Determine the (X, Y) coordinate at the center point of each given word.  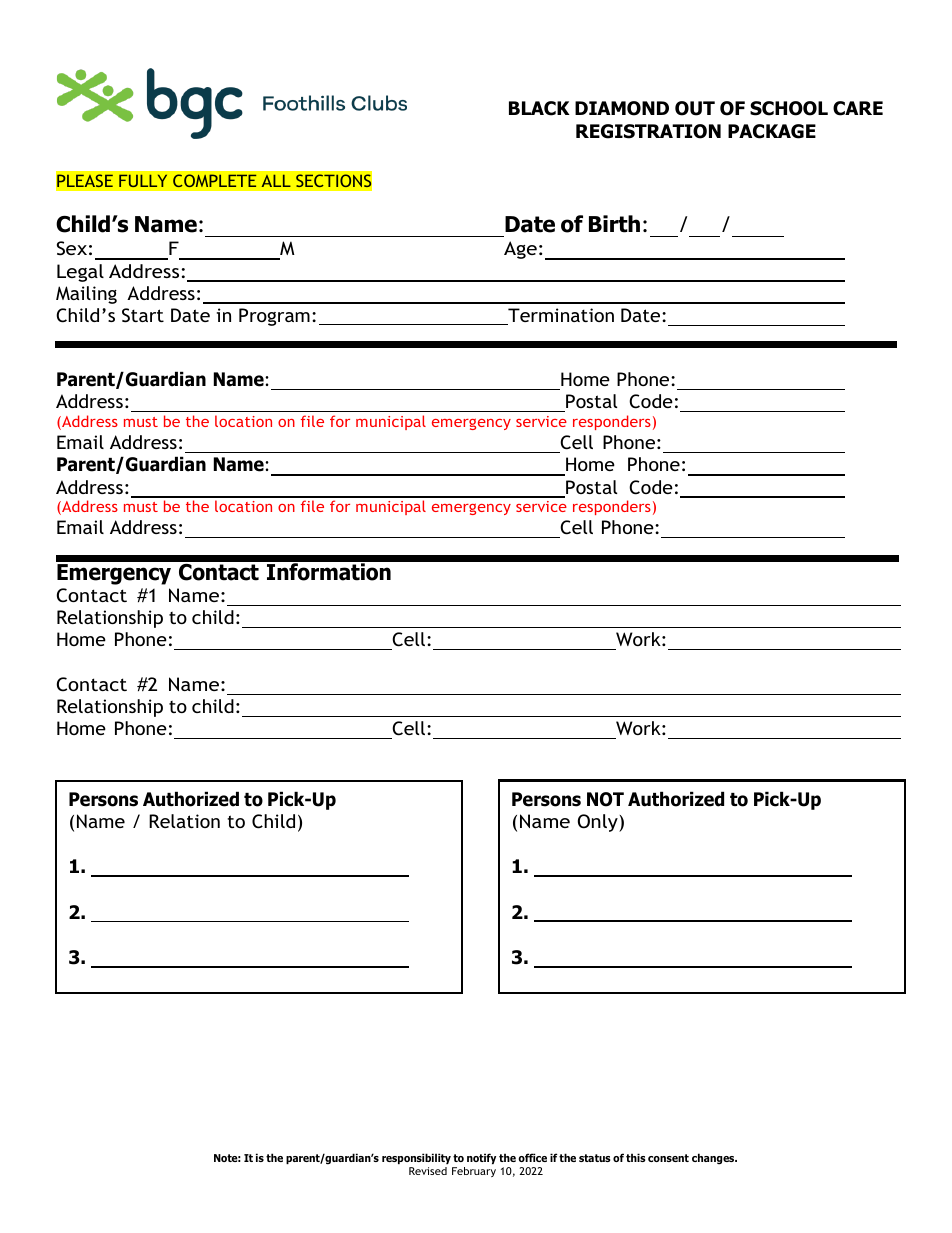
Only (599, 823)
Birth (614, 224)
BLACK (539, 108)
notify (481, 1158)
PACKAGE (772, 131)
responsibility (417, 1160)
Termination (560, 316)
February (474, 1172)
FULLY (143, 181)
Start (143, 315)
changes (714, 1159)
